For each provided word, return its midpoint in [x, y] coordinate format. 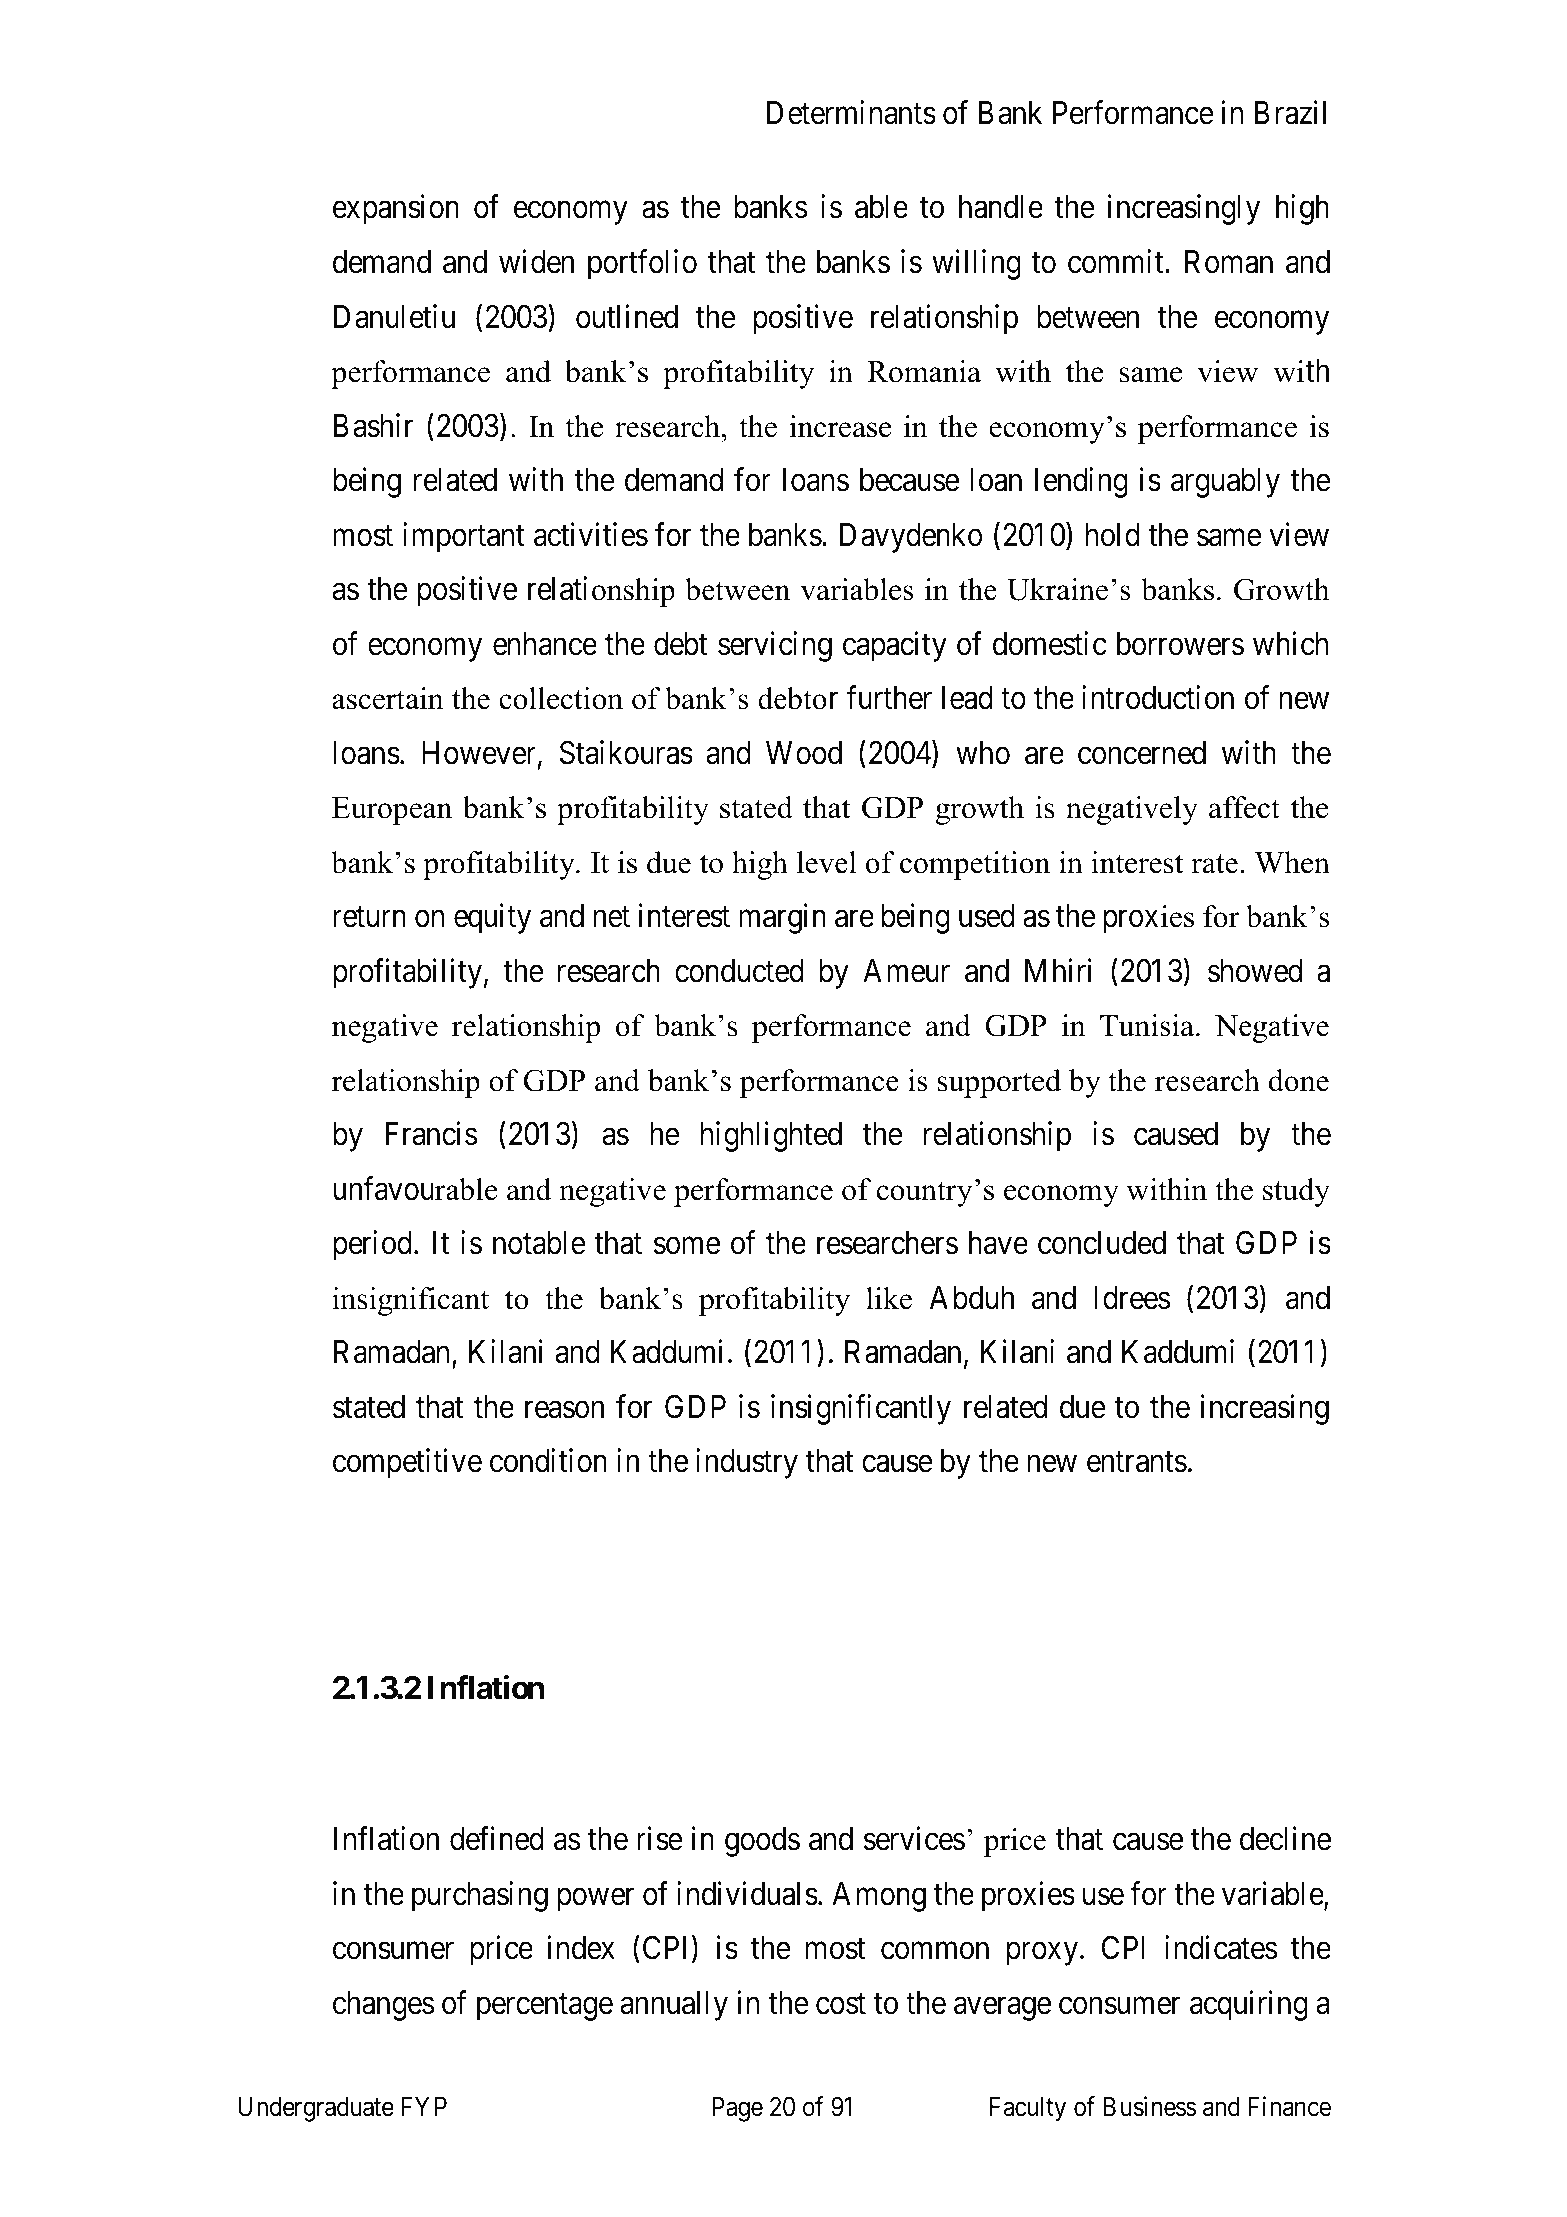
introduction [1158, 697]
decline [1285, 1839]
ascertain [388, 698]
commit [1117, 261]
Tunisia [1148, 1025]
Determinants [851, 112]
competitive [407, 1464]
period [372, 1246]
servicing [775, 646]
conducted [739, 971]
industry [747, 1464]
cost [841, 2004]
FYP [424, 2106]
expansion [396, 210]
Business [1149, 2106]
